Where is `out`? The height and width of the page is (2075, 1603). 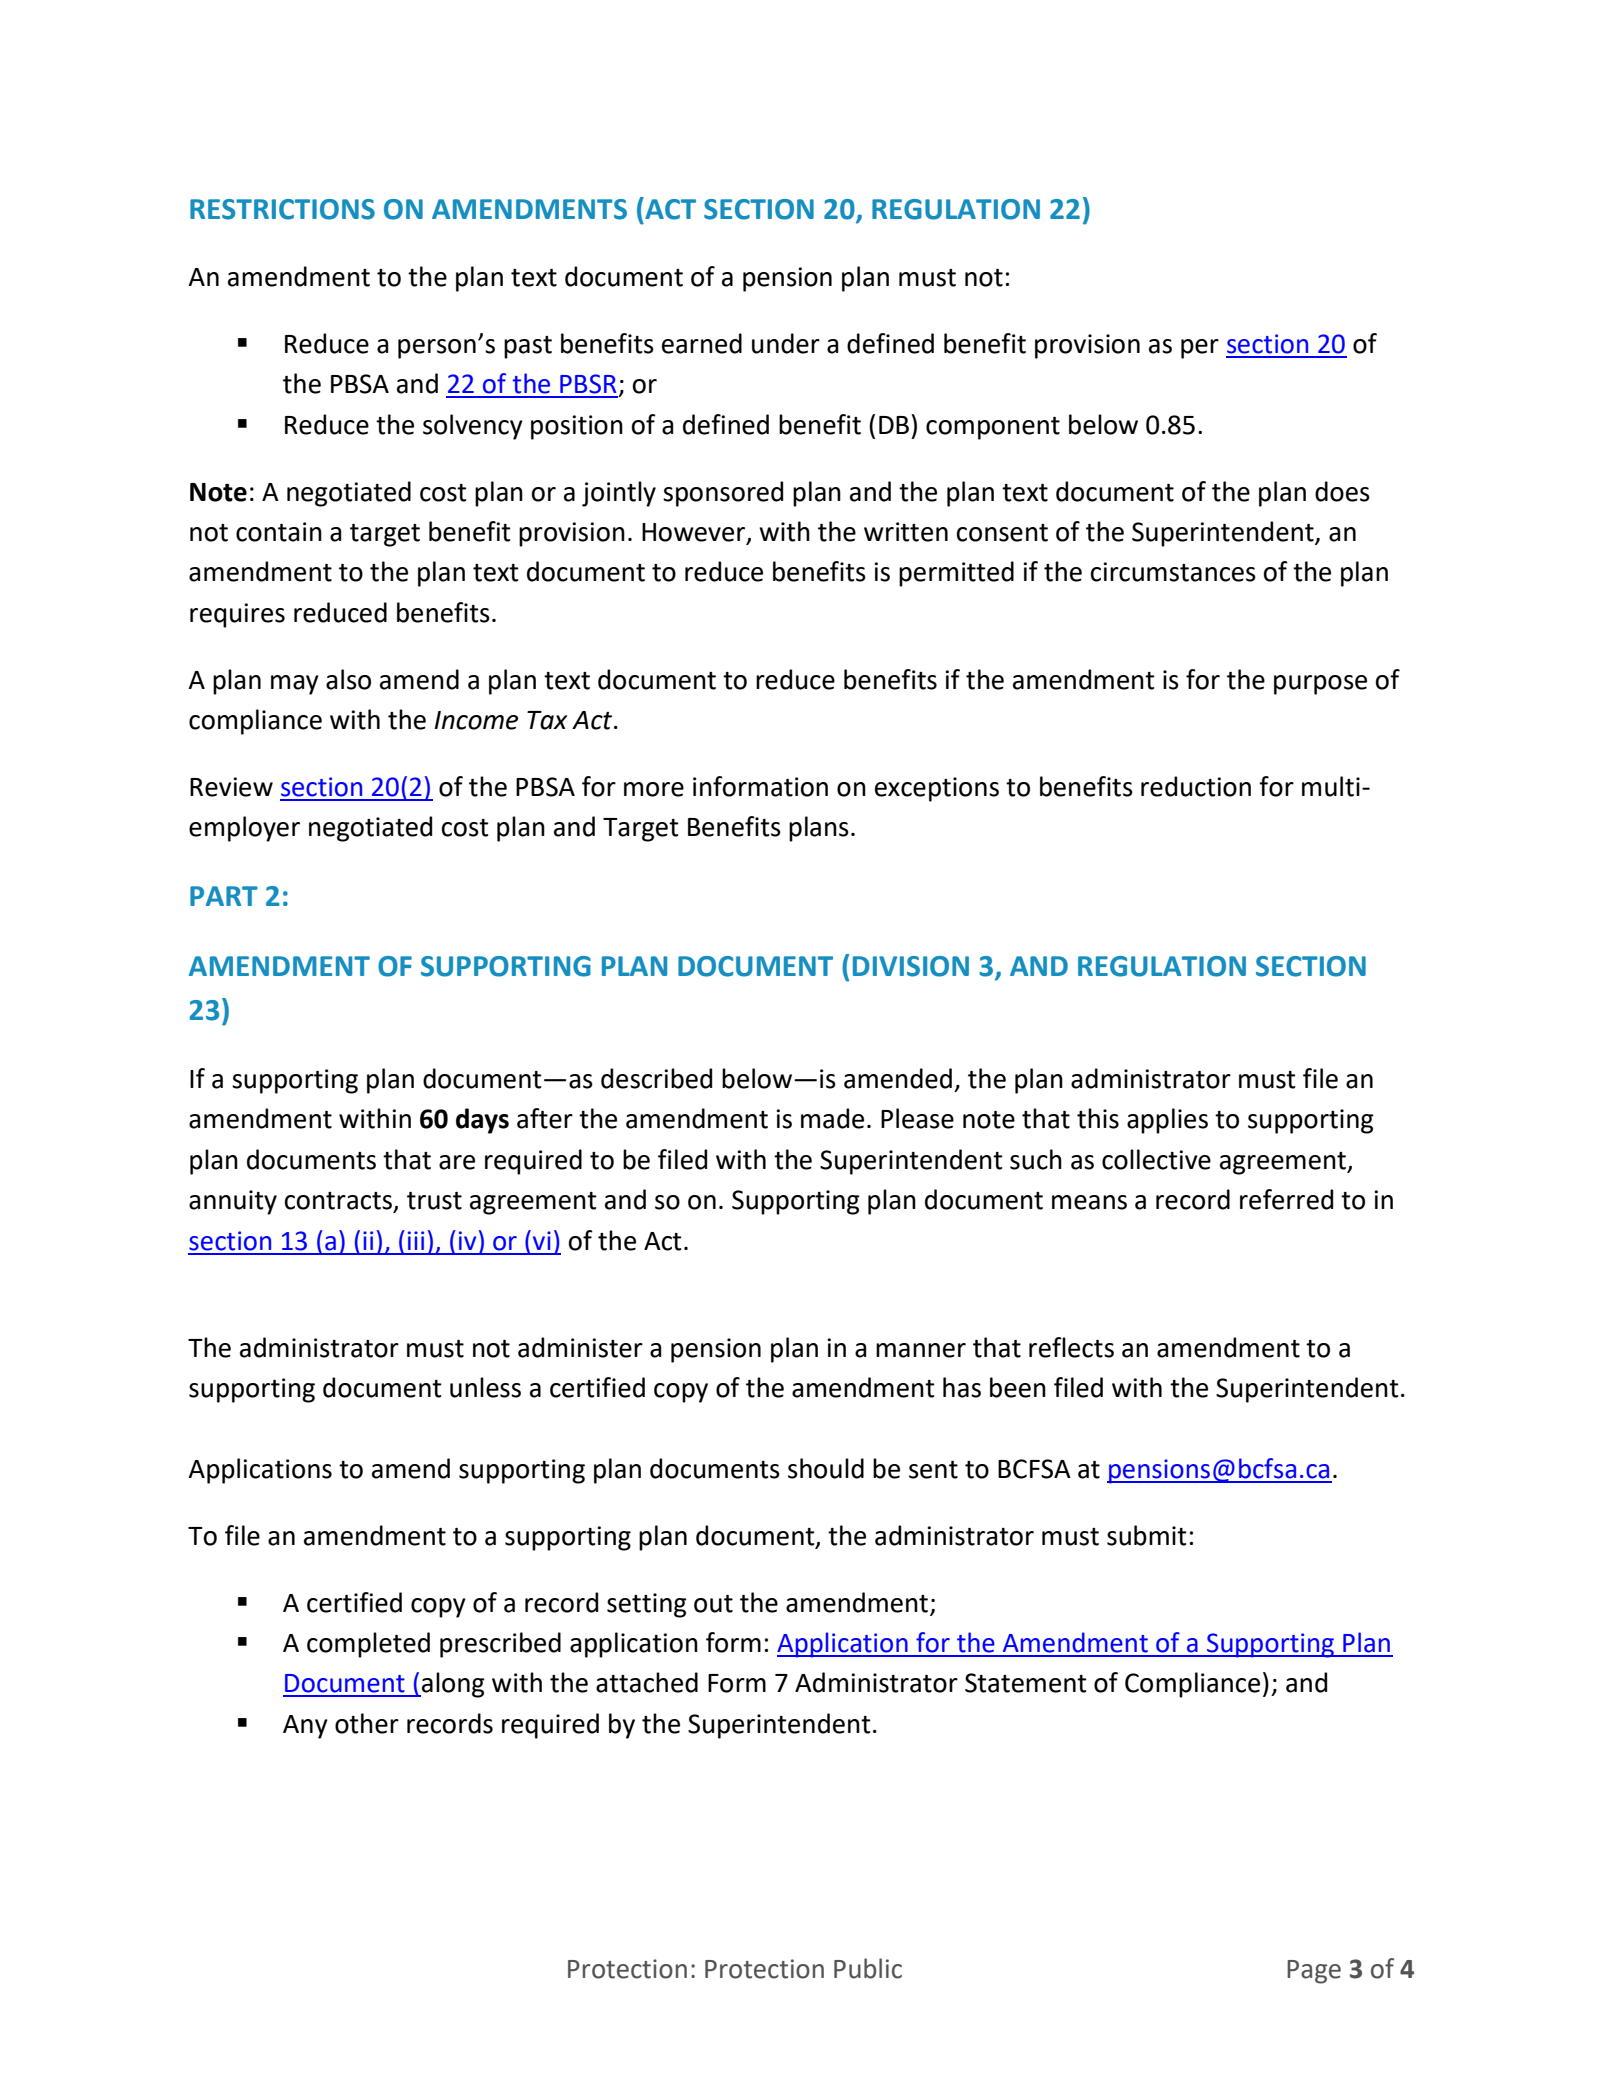
out is located at coordinates (713, 1604).
